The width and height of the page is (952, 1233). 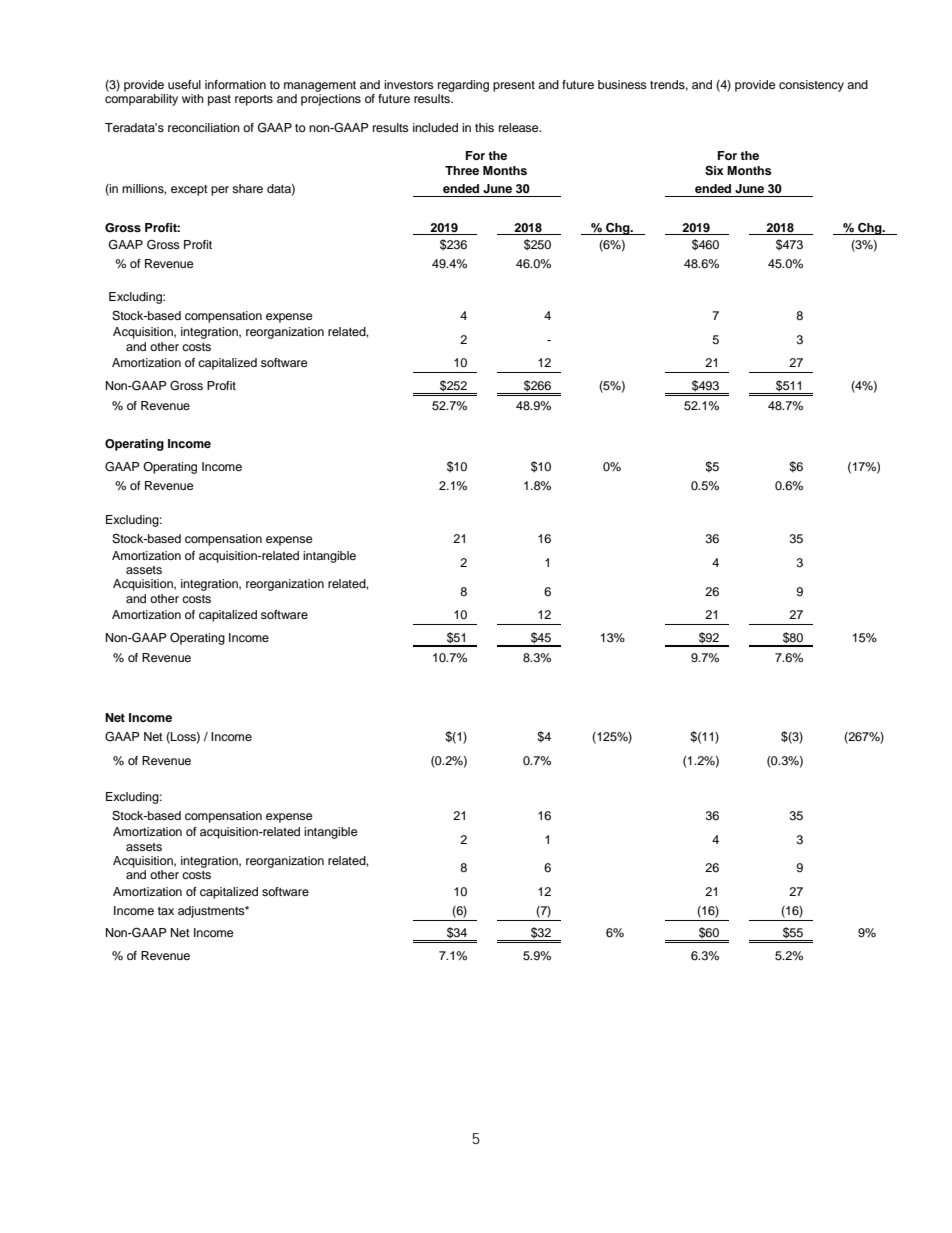 What do you see at coordinates (484, 127) in the page?
I see `this` at bounding box center [484, 127].
